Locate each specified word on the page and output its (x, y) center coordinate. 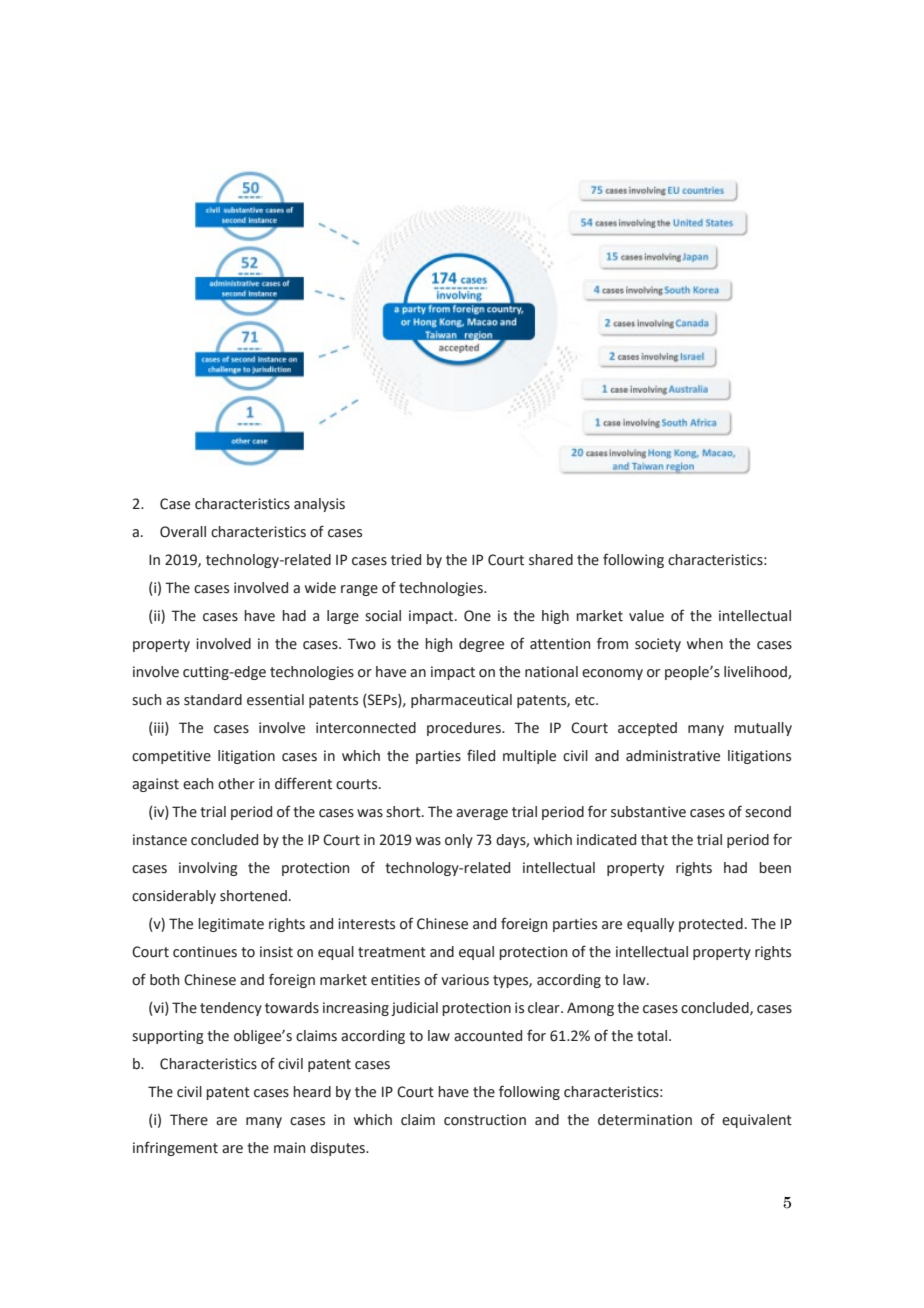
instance (160, 840)
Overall (183, 532)
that (654, 840)
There (189, 1120)
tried (406, 560)
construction (485, 1120)
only (459, 841)
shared (551, 560)
